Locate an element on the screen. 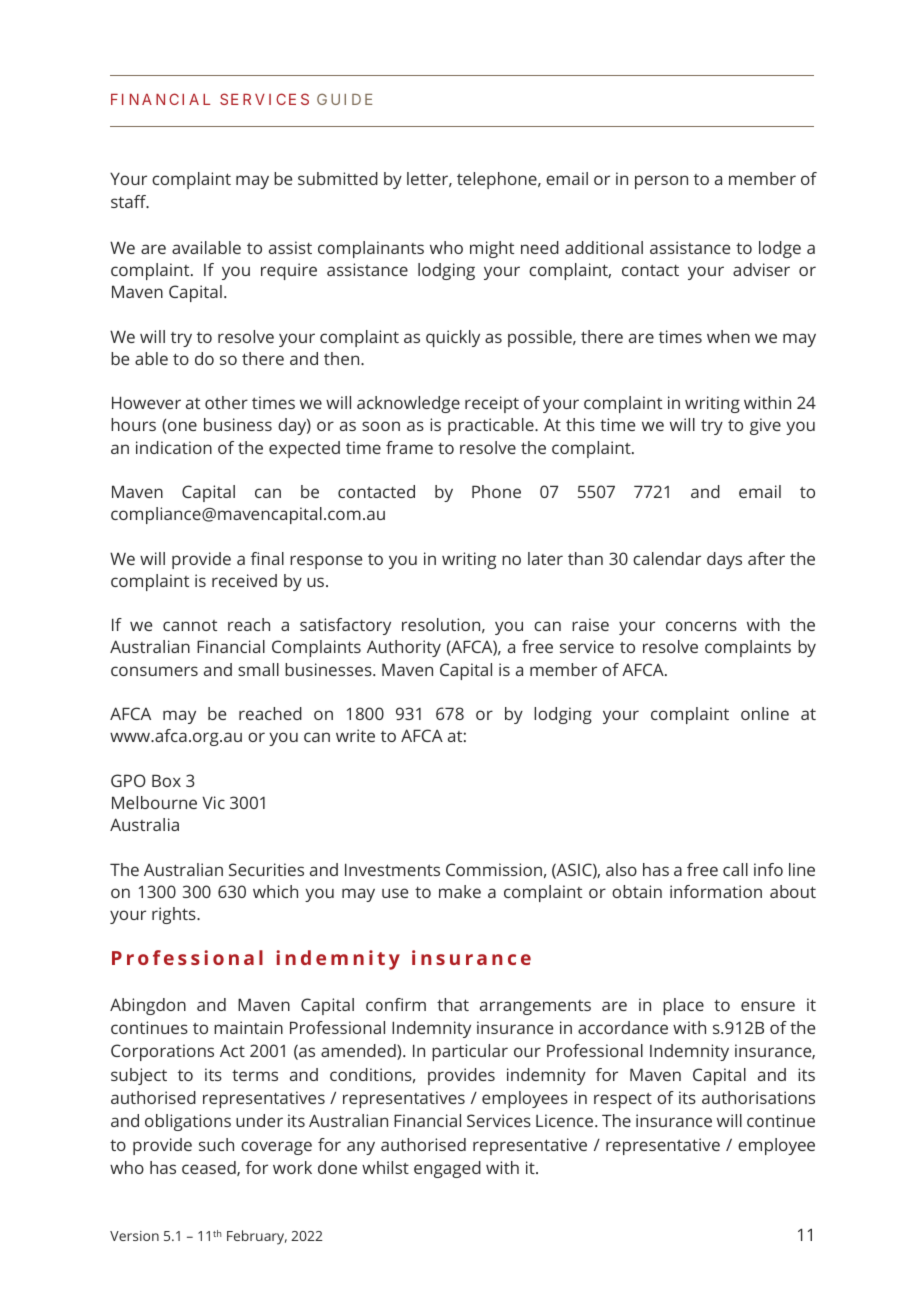  engaged is located at coordinates (447, 1169).
